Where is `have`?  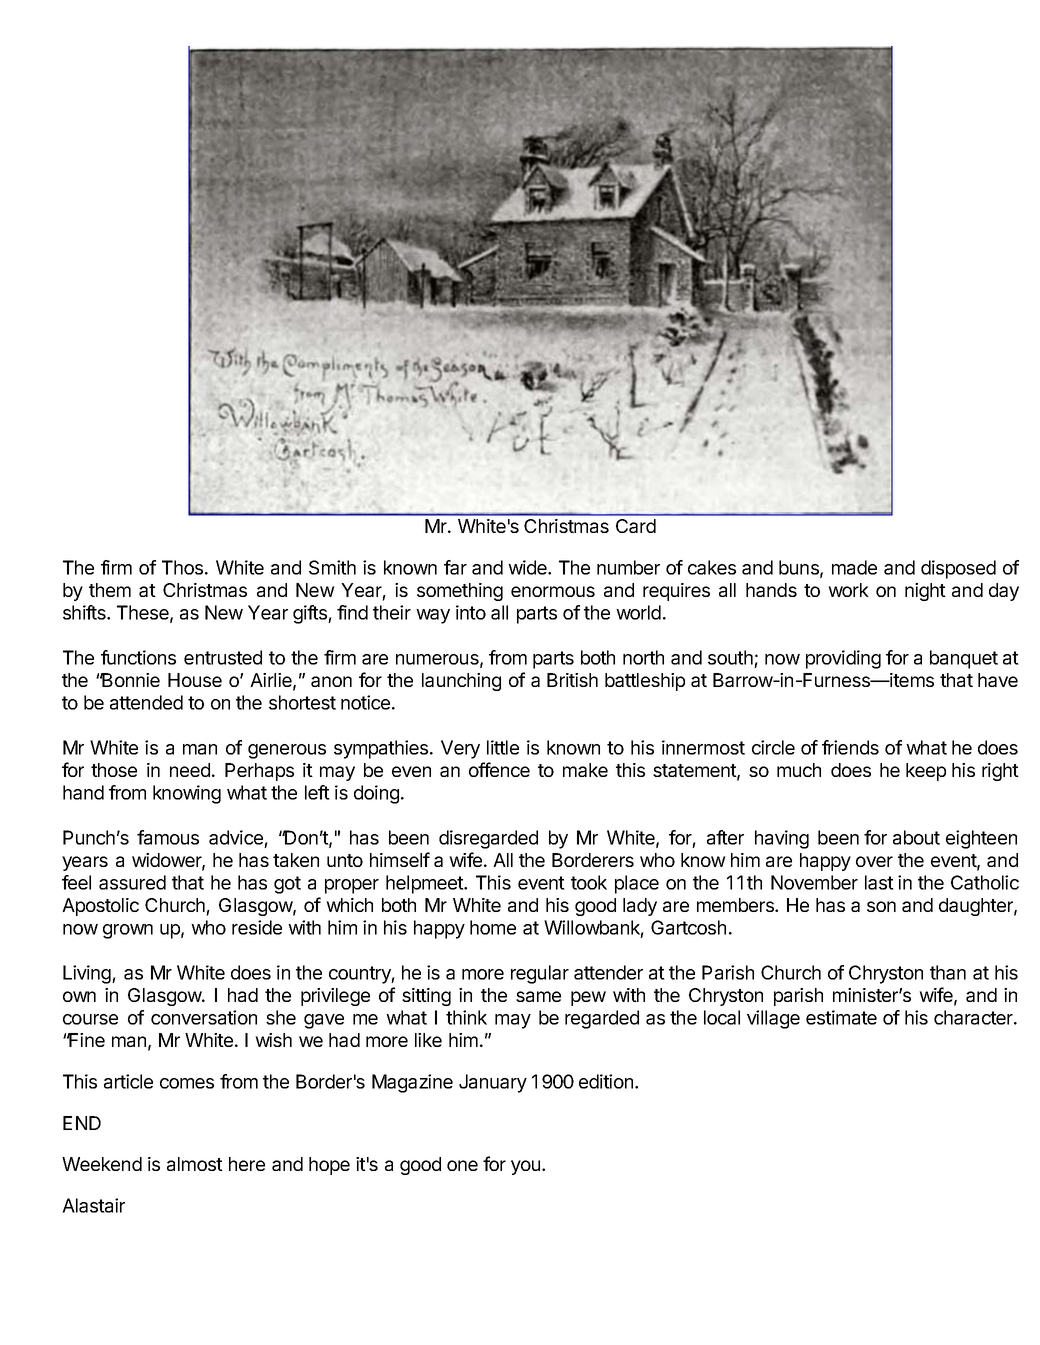
have is located at coordinates (998, 680).
